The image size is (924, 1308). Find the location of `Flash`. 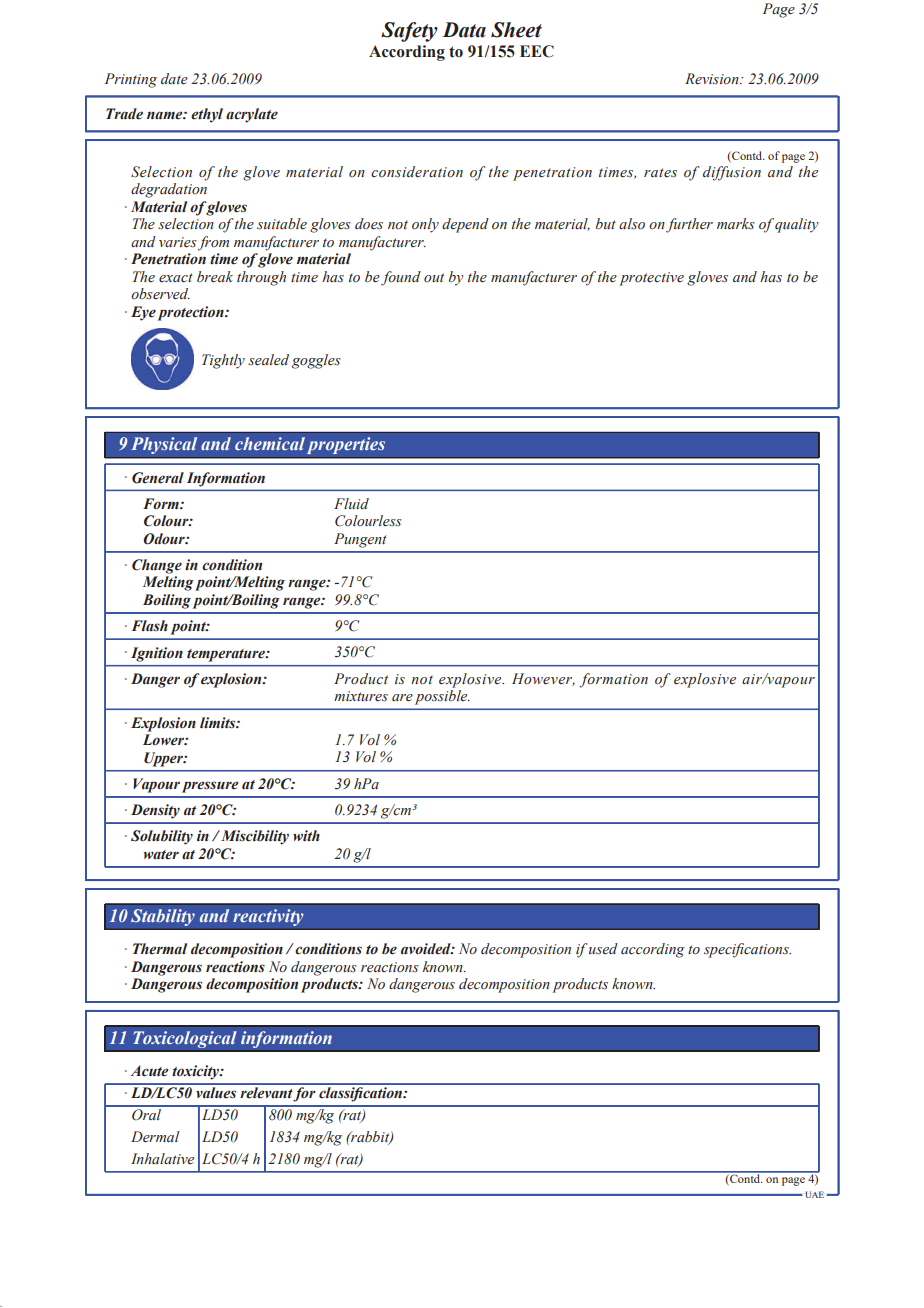

Flash is located at coordinates (150, 625).
